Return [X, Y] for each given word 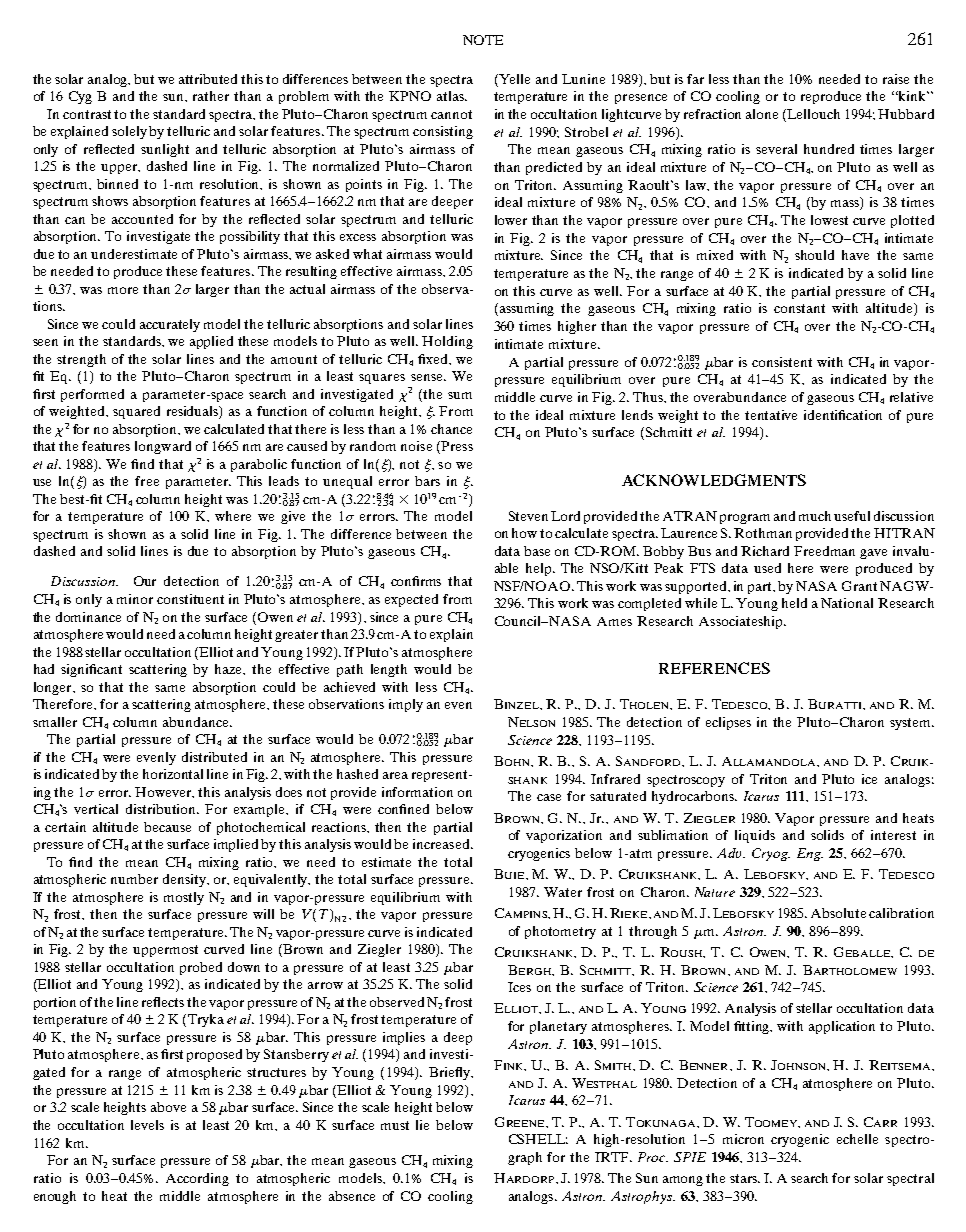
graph [525, 1158]
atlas [451, 96]
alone [762, 114]
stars [745, 1178]
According [197, 1179]
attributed [208, 79]
